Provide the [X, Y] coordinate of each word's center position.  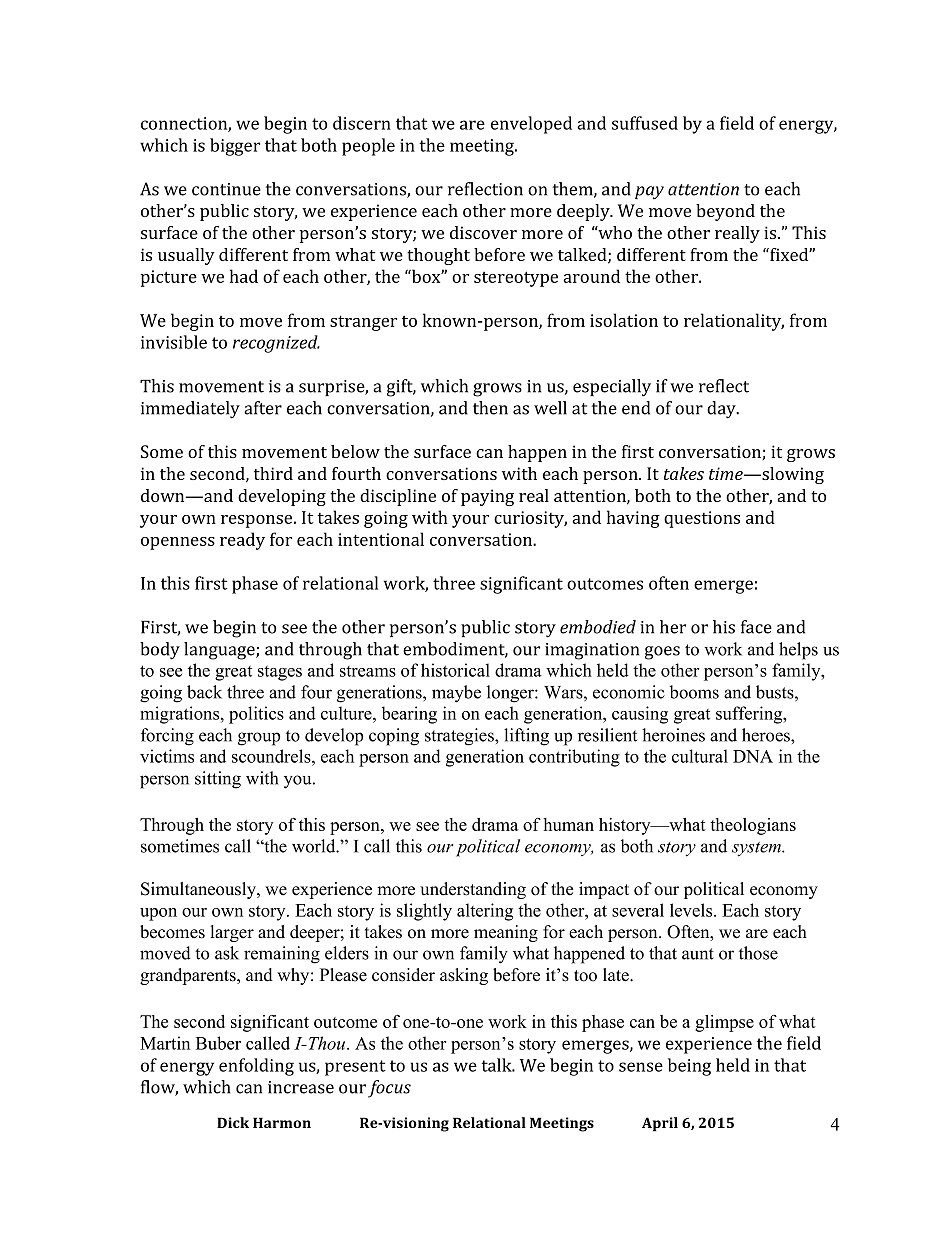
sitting [218, 780]
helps [798, 651]
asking [464, 976]
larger [232, 933]
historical [455, 670]
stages [280, 673]
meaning [506, 933]
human [568, 824]
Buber [218, 1043]
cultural [700, 756]
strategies [460, 737]
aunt [698, 954]
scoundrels [272, 756]
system [757, 849]
